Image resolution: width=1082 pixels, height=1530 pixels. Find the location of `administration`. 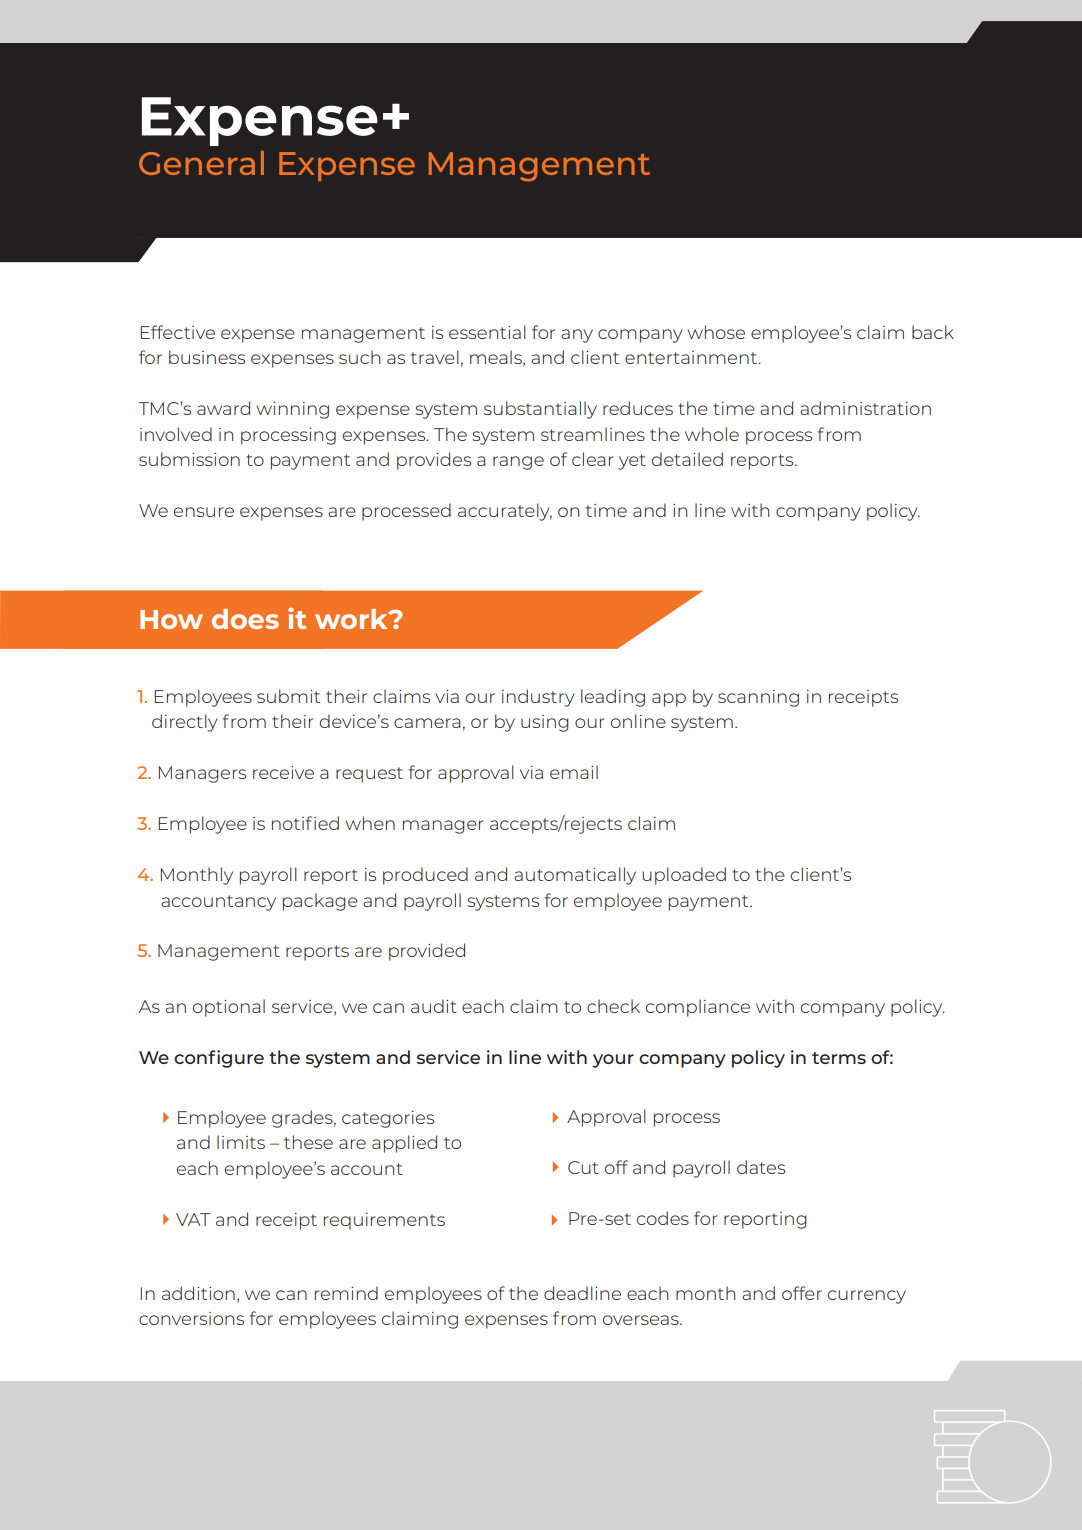

administration is located at coordinates (865, 408).
